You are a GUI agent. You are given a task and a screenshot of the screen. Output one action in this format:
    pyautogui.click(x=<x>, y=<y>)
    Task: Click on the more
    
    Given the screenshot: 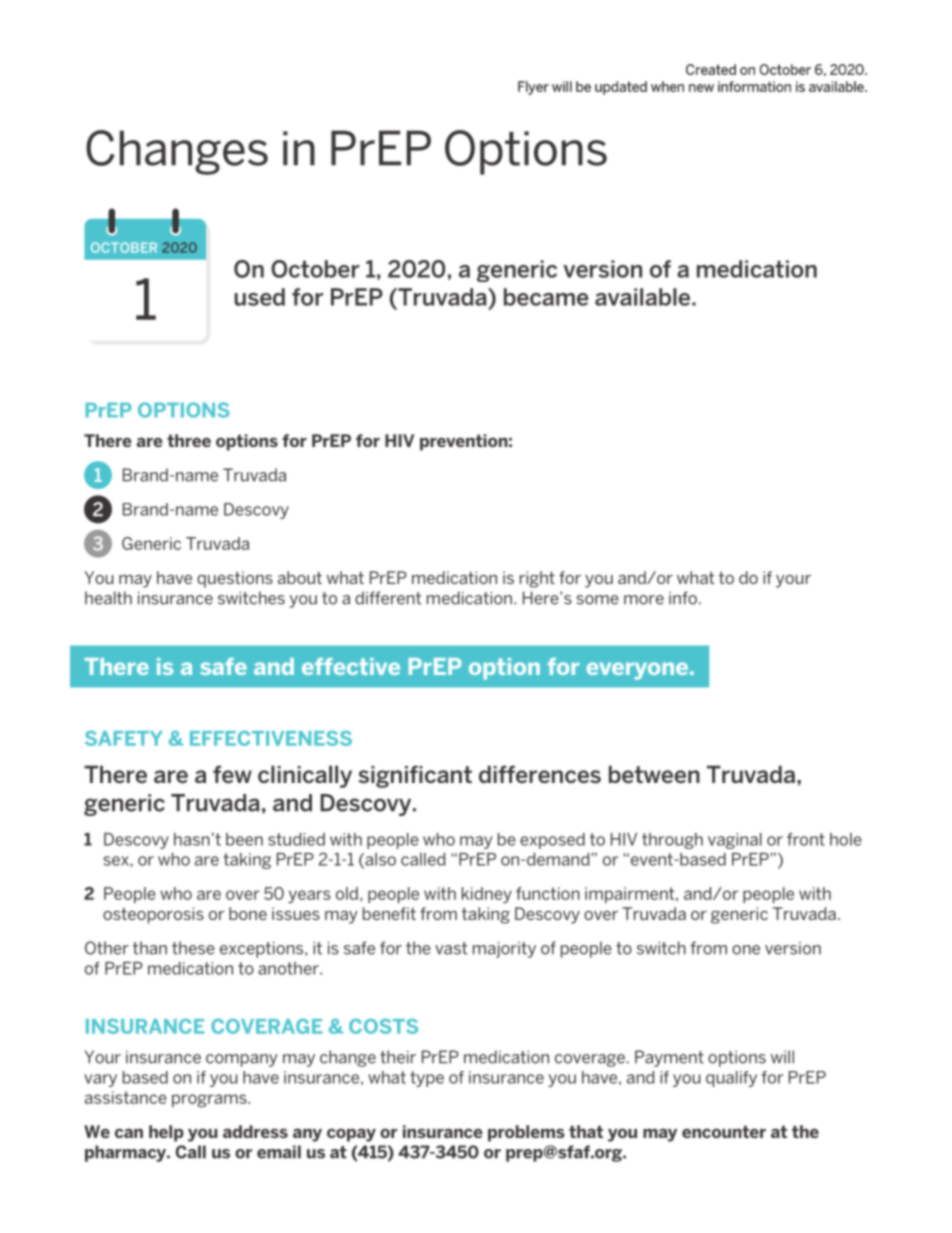 What is the action you would take?
    pyautogui.click(x=644, y=600)
